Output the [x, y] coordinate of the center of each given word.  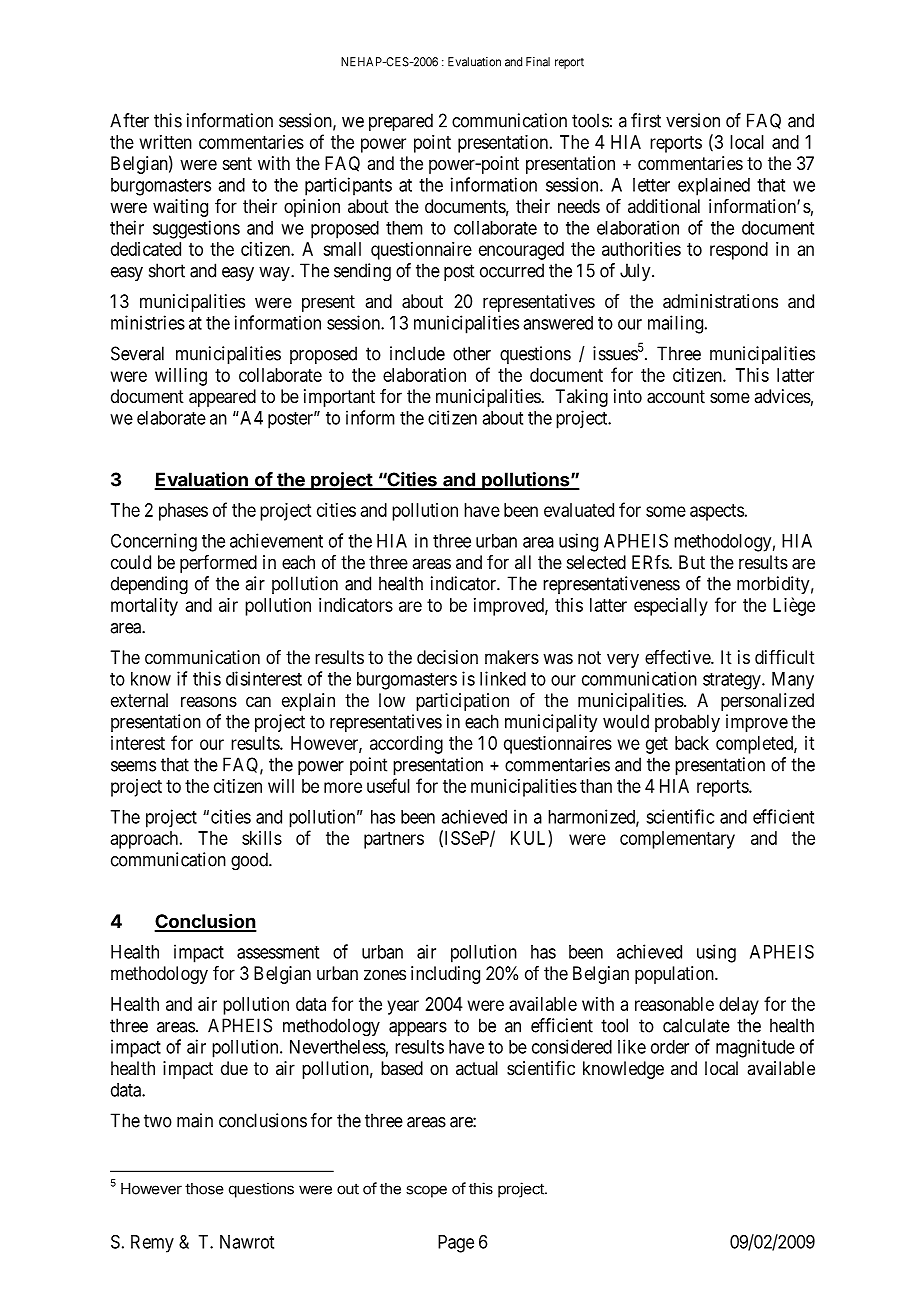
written [166, 142]
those [204, 1189]
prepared [401, 122]
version [693, 120]
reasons [209, 701]
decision [447, 657]
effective [678, 657]
